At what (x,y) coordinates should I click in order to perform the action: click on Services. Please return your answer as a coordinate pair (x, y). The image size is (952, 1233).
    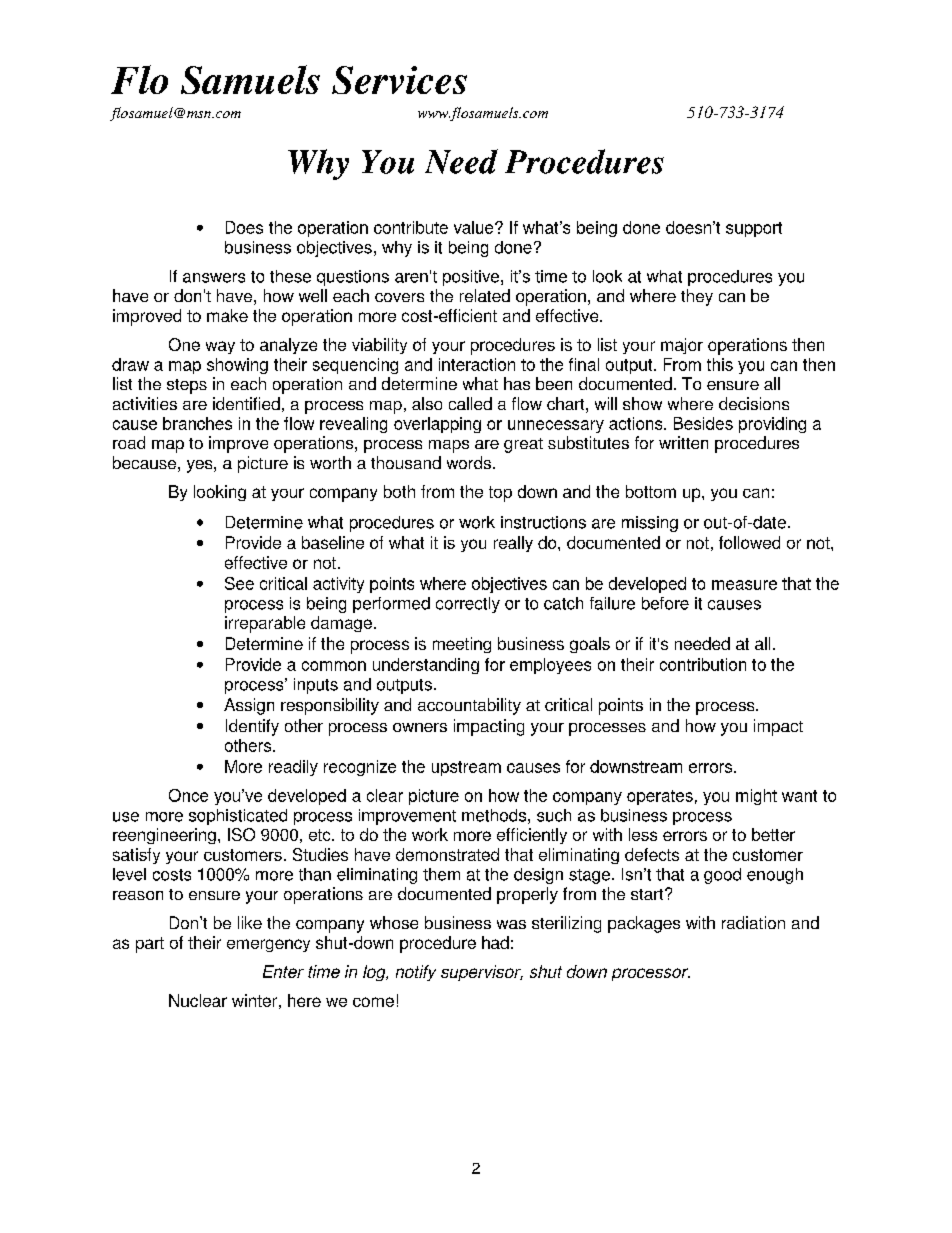
    Looking at the image, I should click on (399, 80).
